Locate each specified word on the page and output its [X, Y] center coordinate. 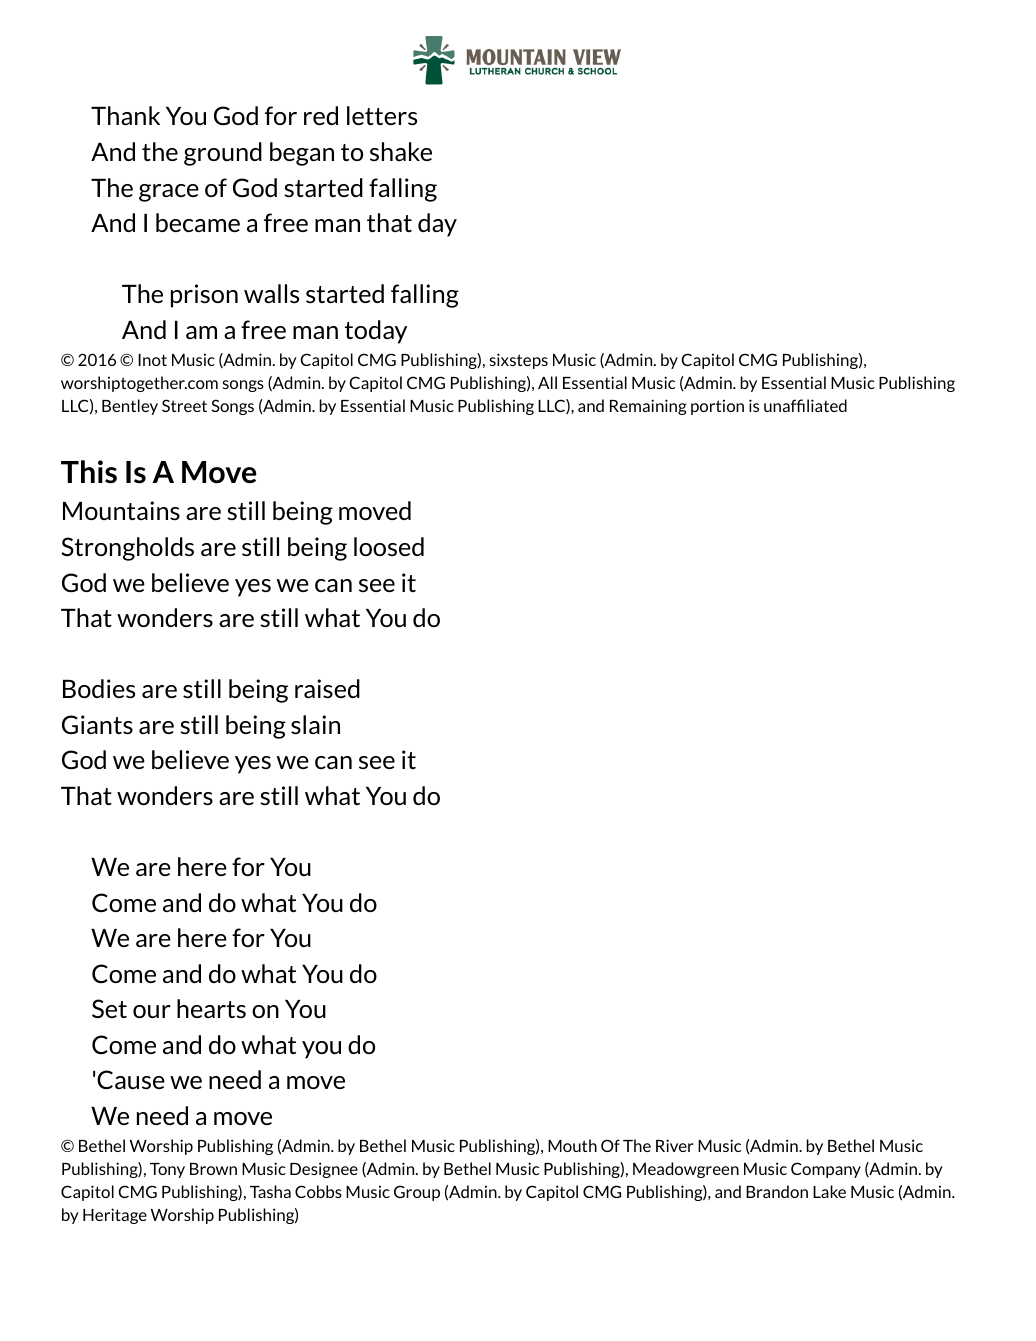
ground [223, 154]
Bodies [99, 688]
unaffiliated [805, 405]
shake [401, 151]
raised [327, 688]
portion [717, 407]
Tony [167, 1170]
